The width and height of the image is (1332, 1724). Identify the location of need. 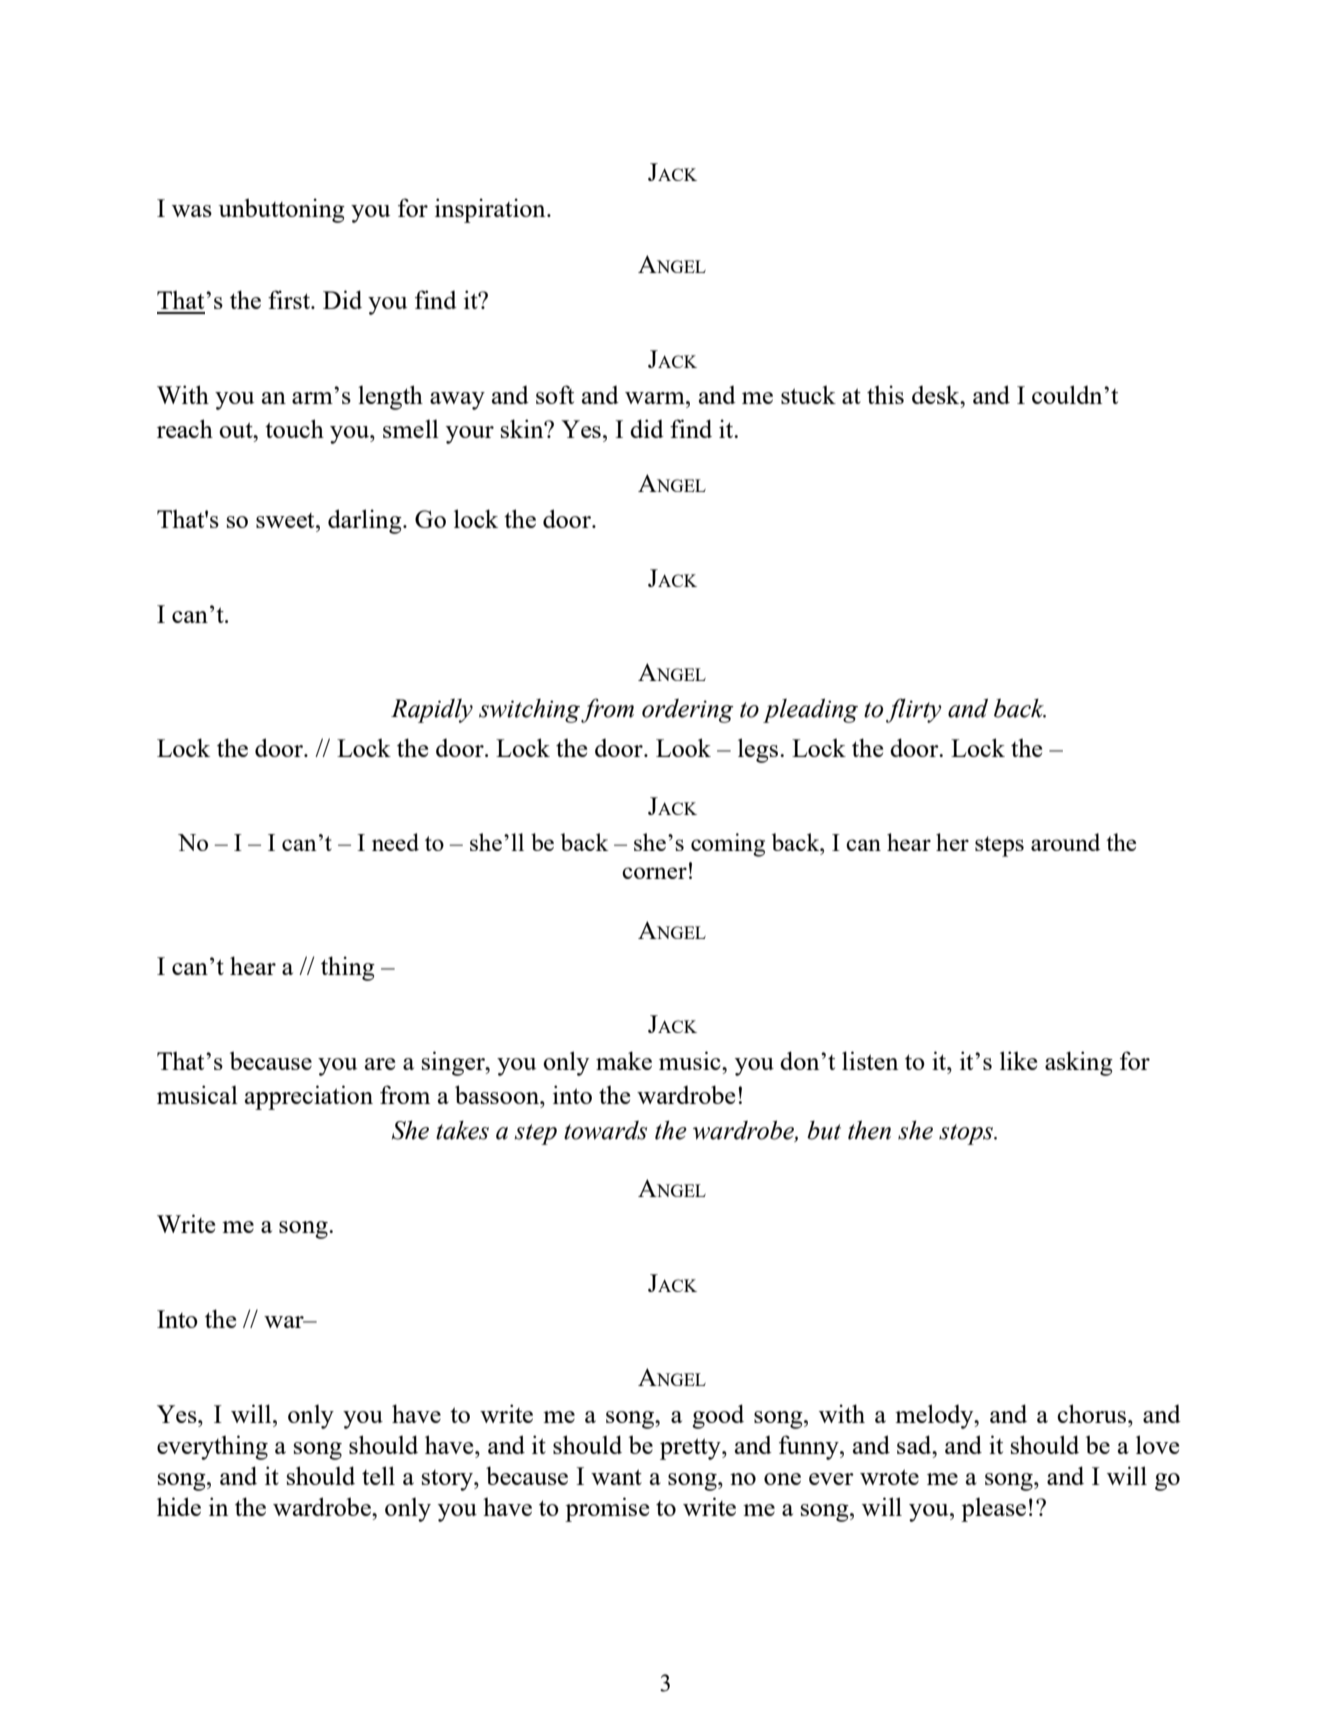
(395, 842).
